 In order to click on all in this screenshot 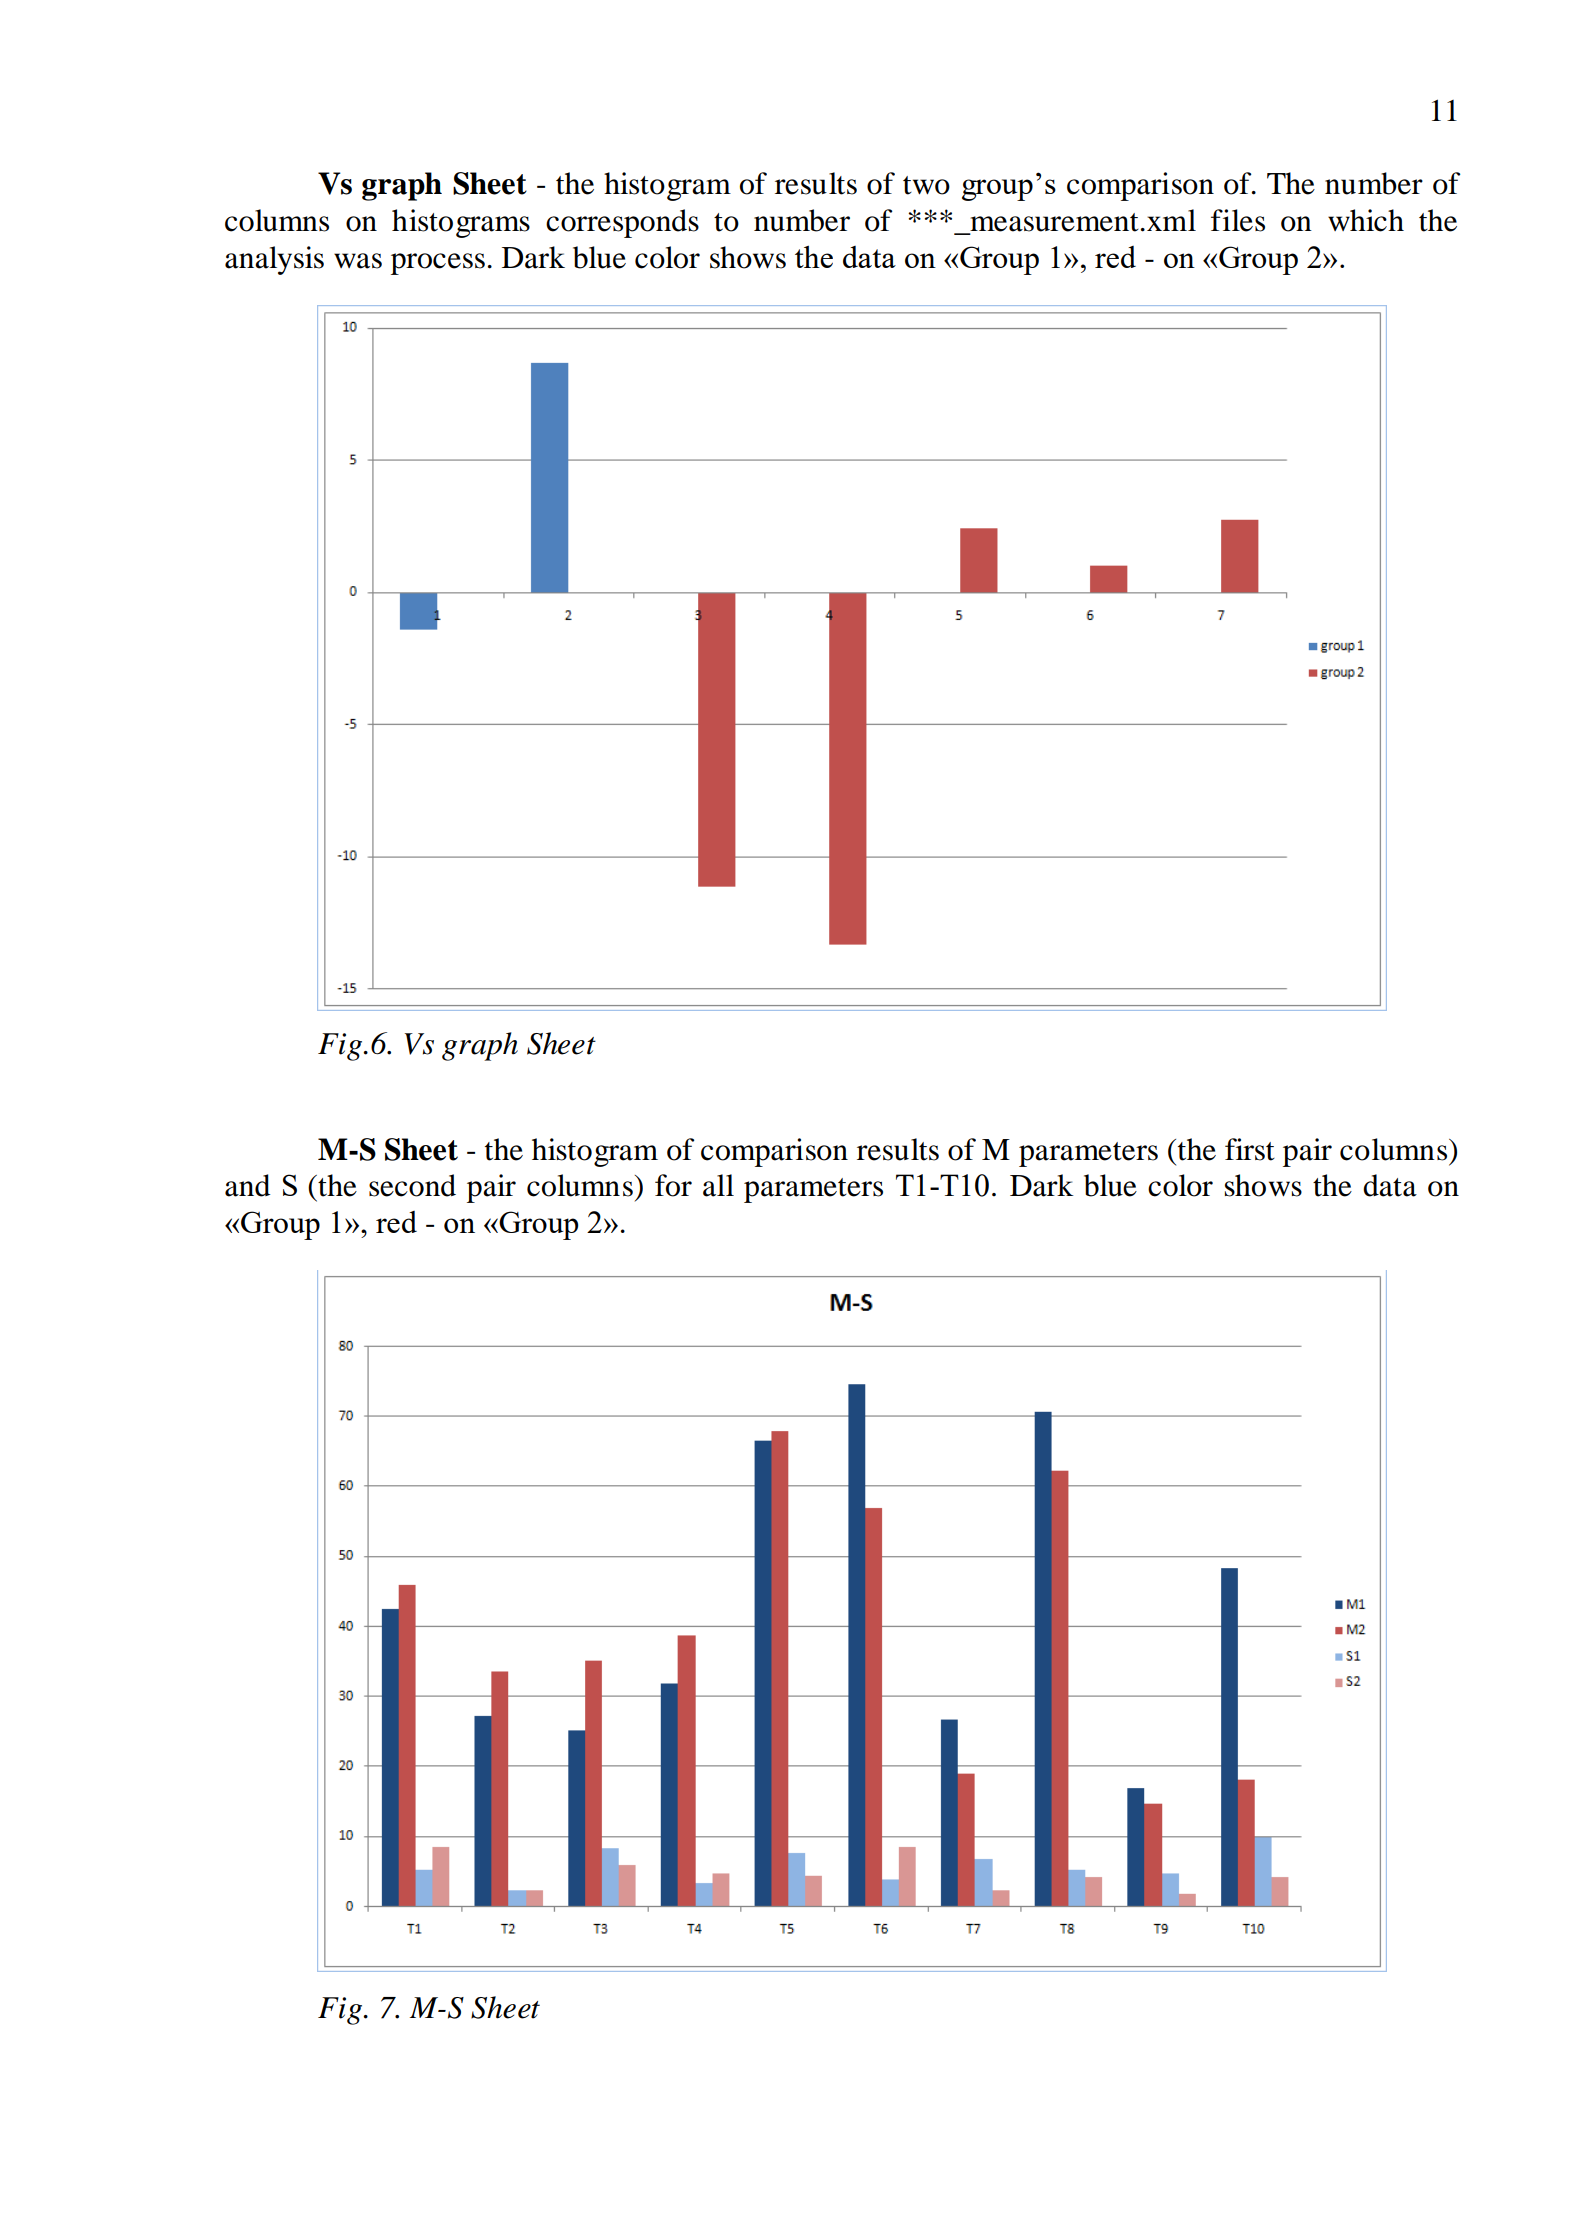, I will do `click(718, 1185)`.
